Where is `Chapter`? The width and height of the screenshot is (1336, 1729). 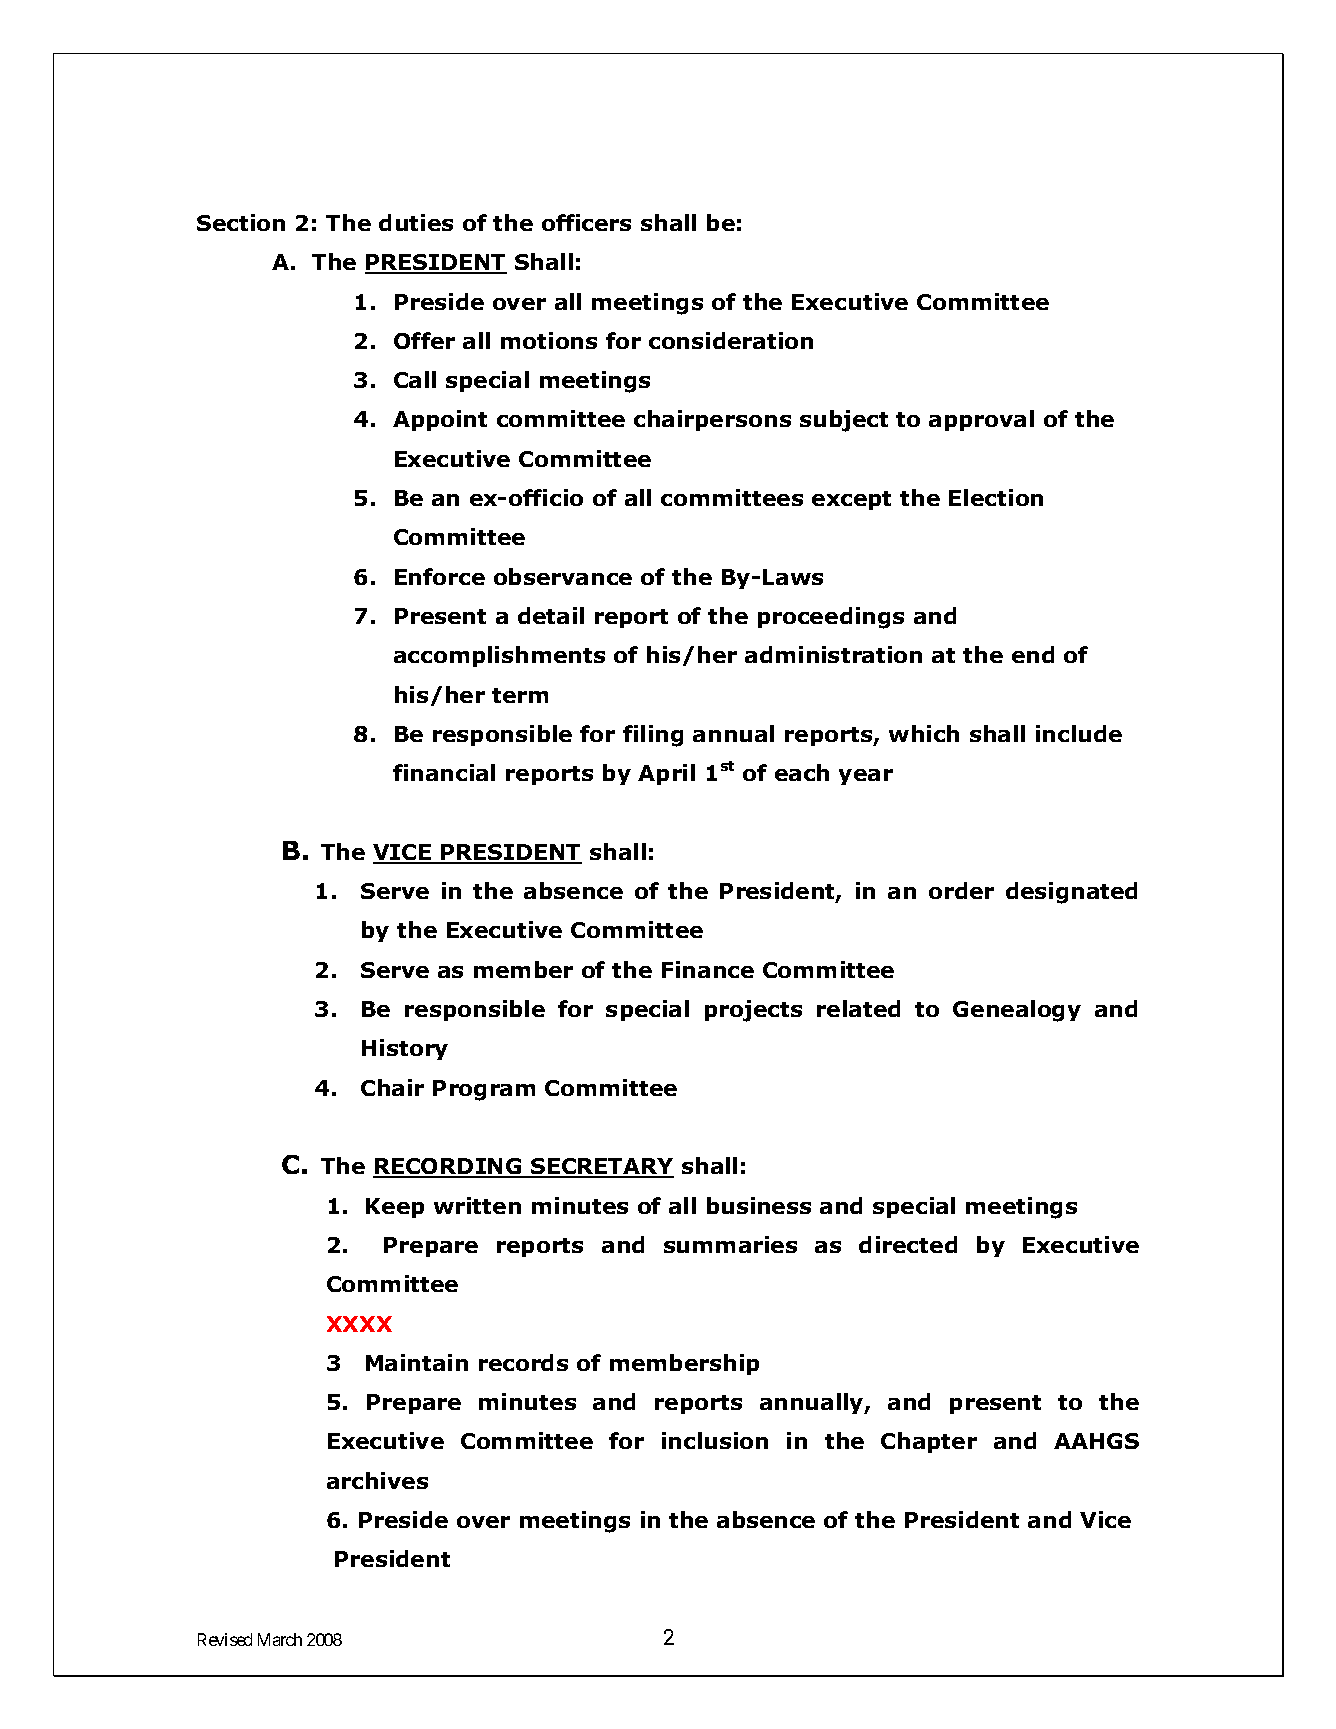
Chapter is located at coordinates (929, 1442).
